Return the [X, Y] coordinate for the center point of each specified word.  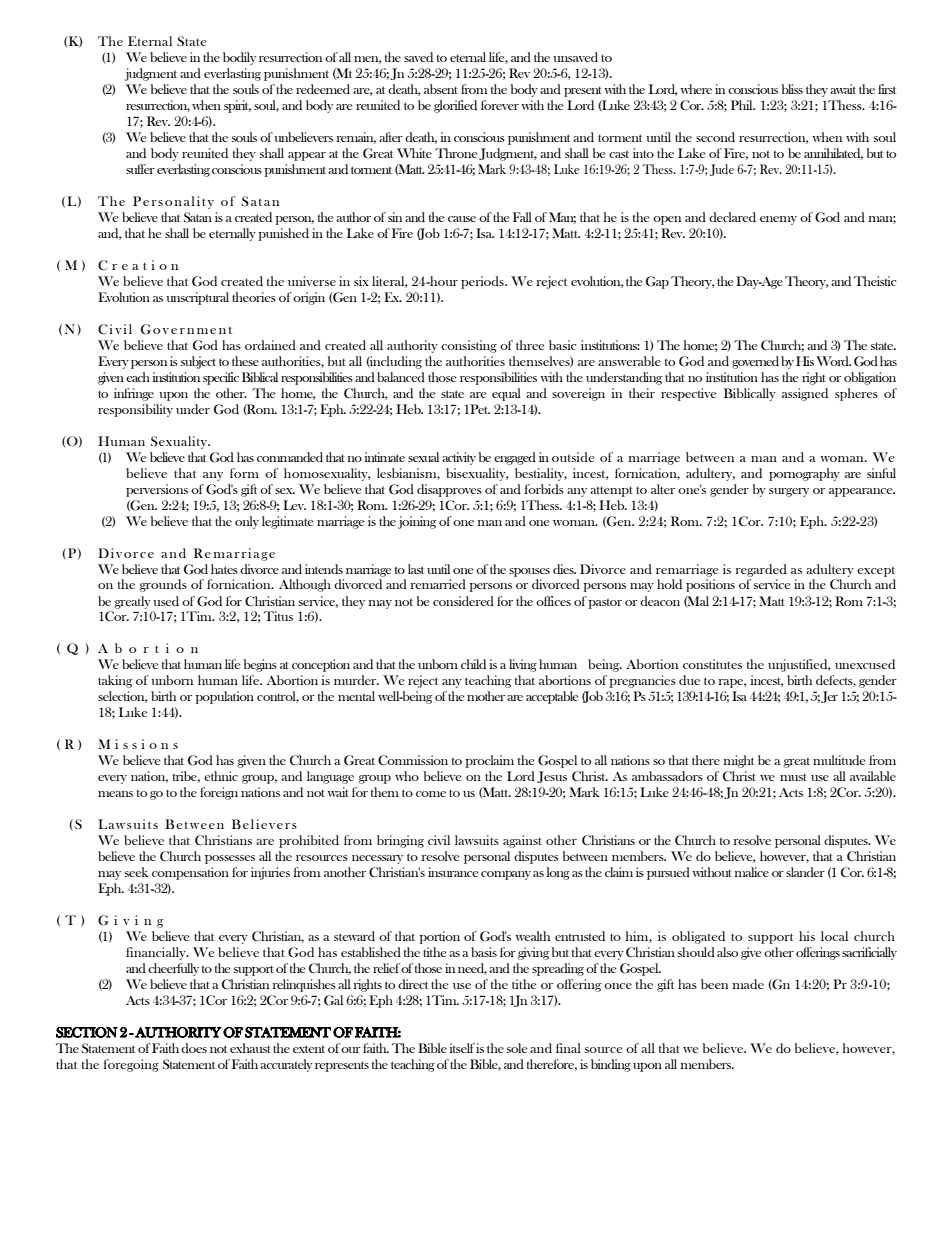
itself [462, 1048]
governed [755, 362]
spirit [237, 106]
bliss [792, 89]
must [793, 777]
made [748, 984]
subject [198, 362]
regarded [761, 570]
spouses [529, 572]
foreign [219, 793]
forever [500, 105]
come [431, 794]
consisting [469, 346]
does [194, 1048]
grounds [163, 585]
